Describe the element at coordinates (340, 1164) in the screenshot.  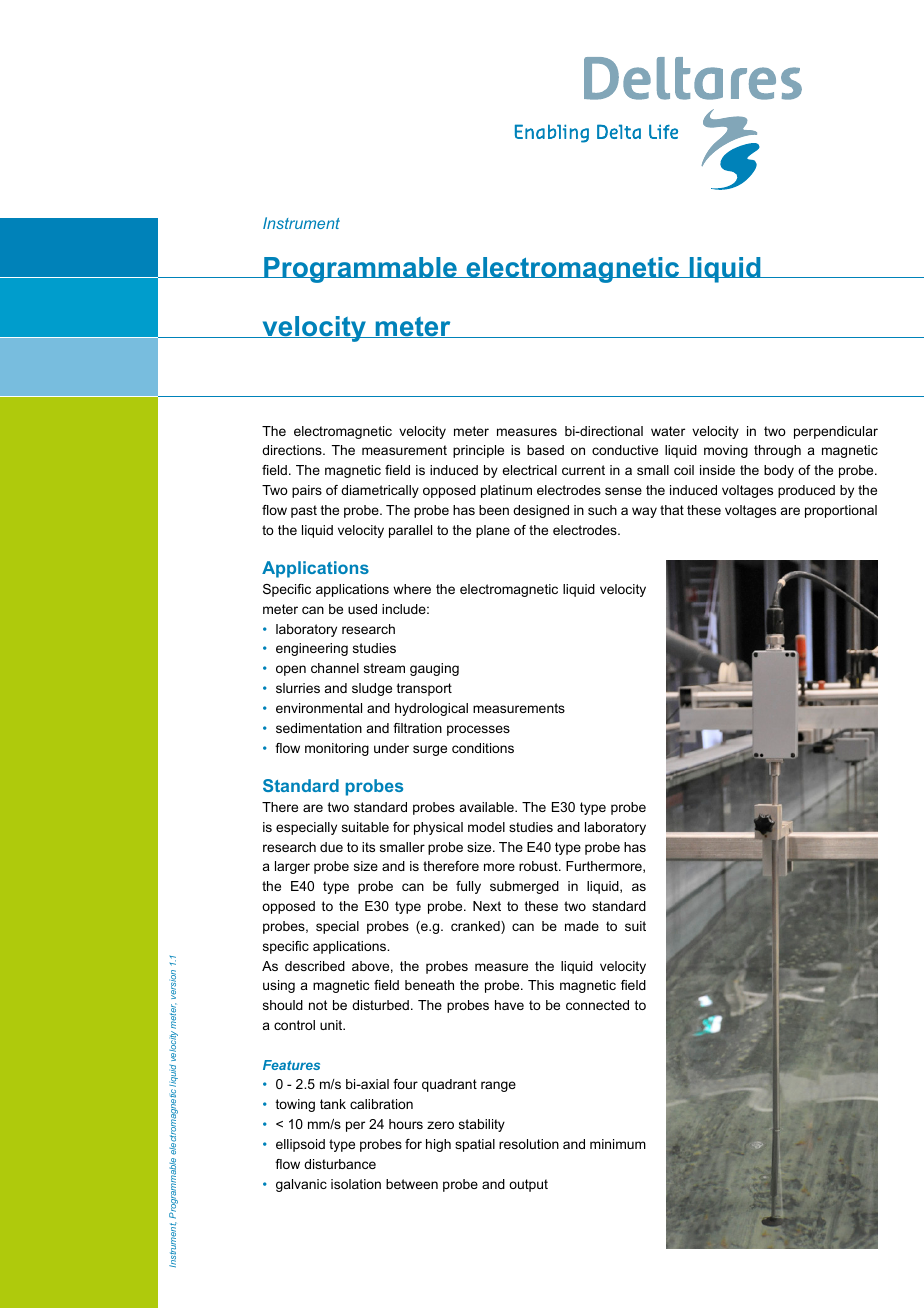
I see `disturbance` at that location.
